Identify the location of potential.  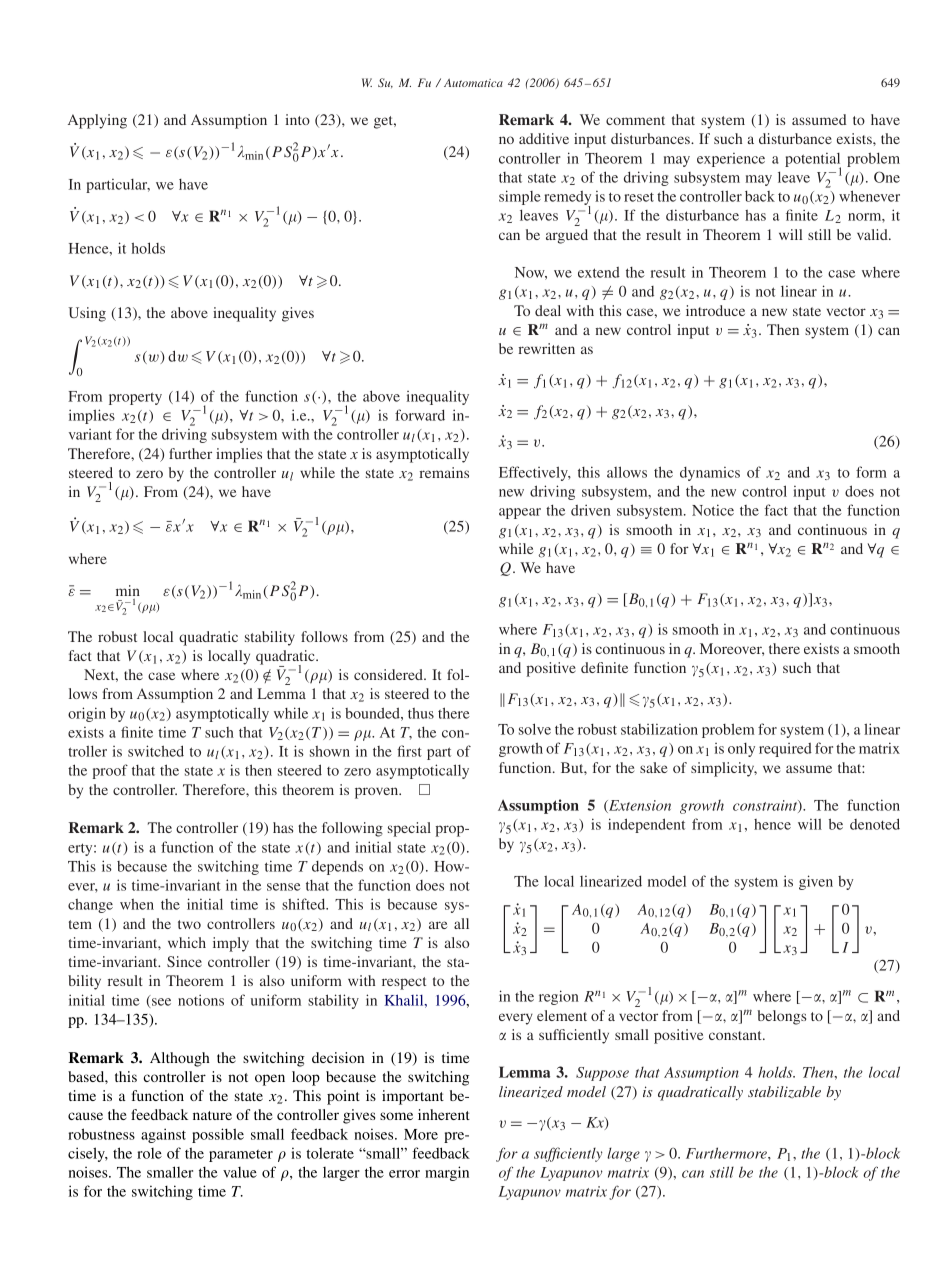
(813, 161).
